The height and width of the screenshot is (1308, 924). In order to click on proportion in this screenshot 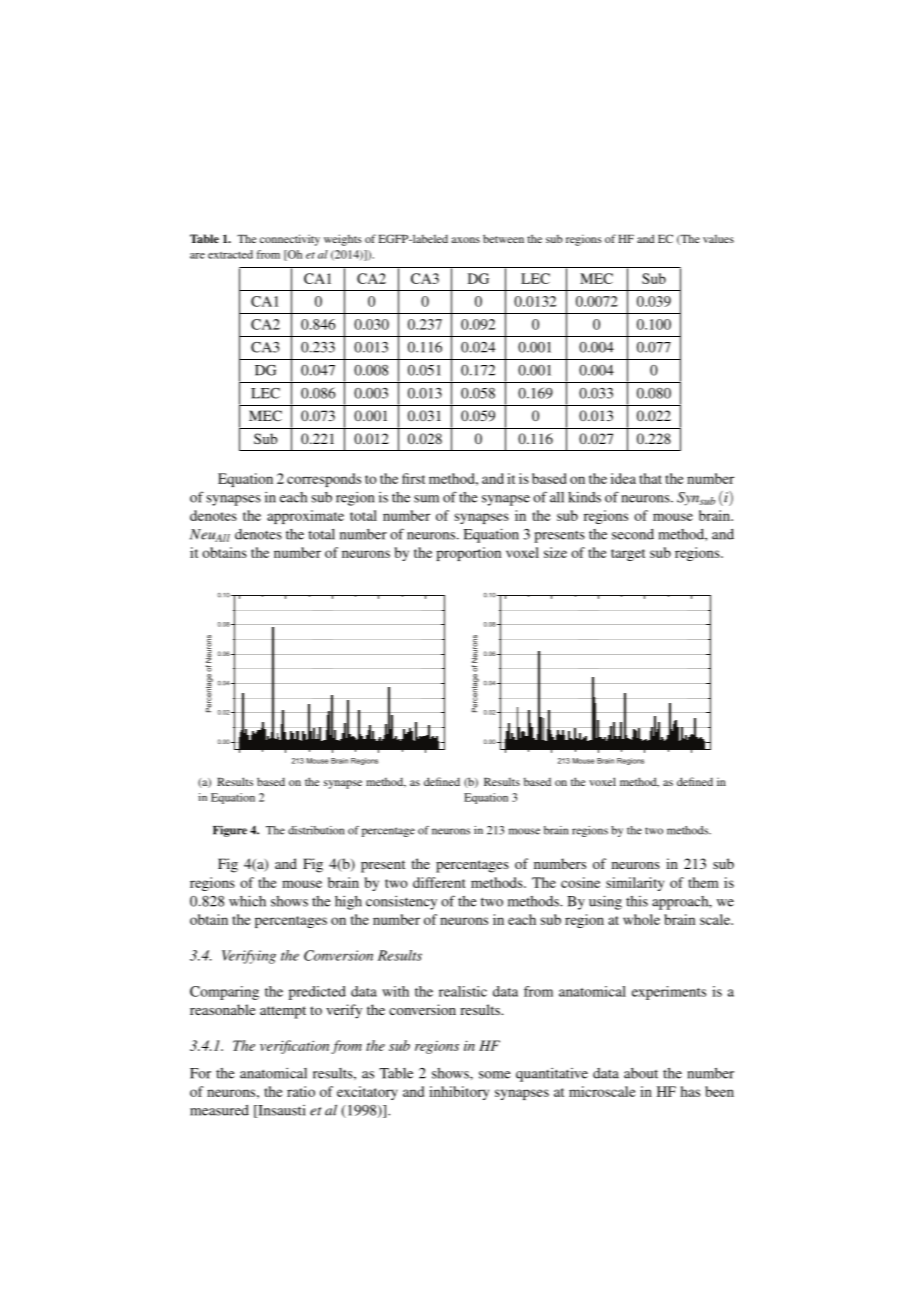, I will do `click(468, 554)`.
